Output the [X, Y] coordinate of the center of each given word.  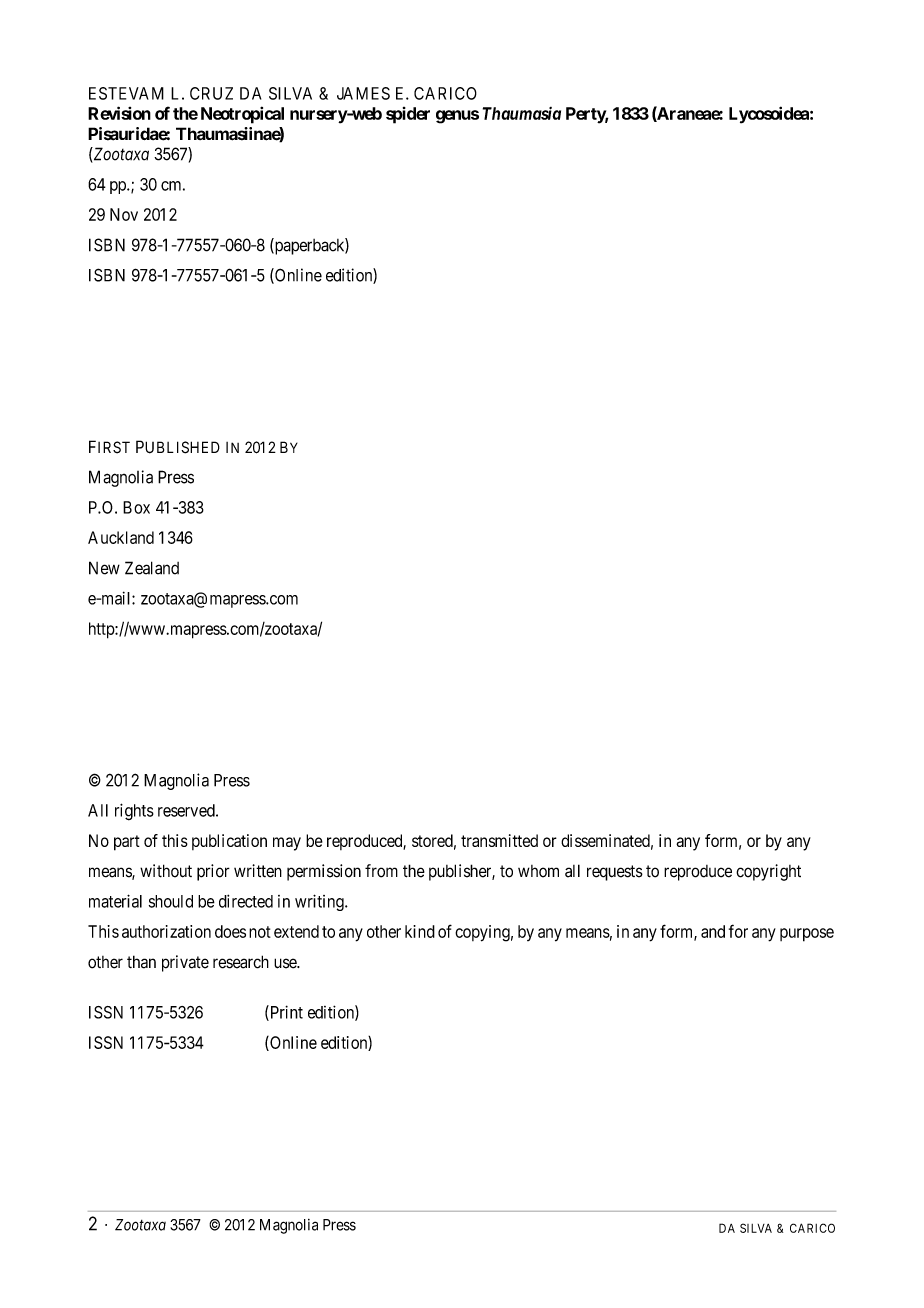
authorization [166, 931]
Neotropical [242, 115]
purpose [807, 935]
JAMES [363, 93]
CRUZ [211, 93]
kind [420, 931]
